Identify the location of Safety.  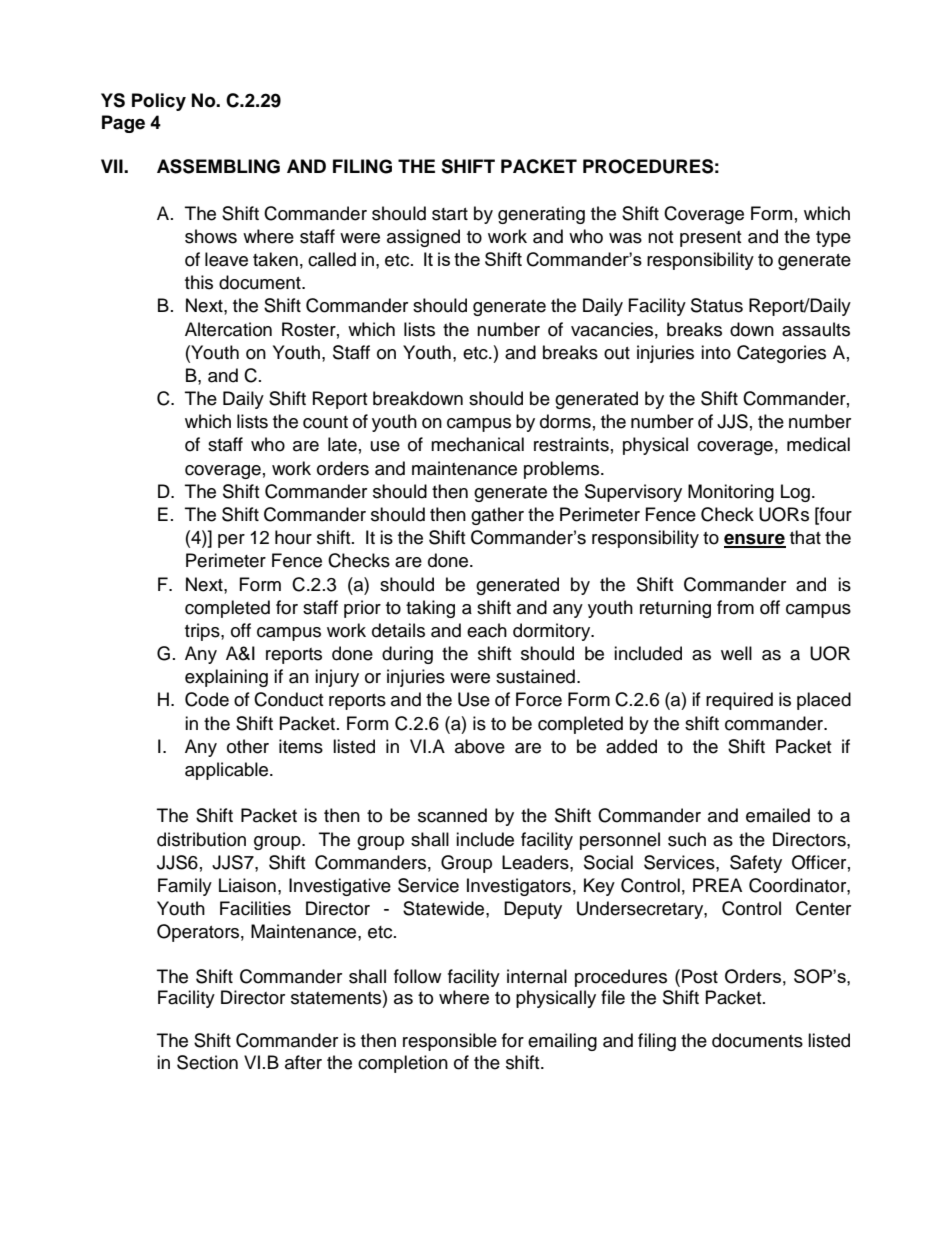
(756, 864).
